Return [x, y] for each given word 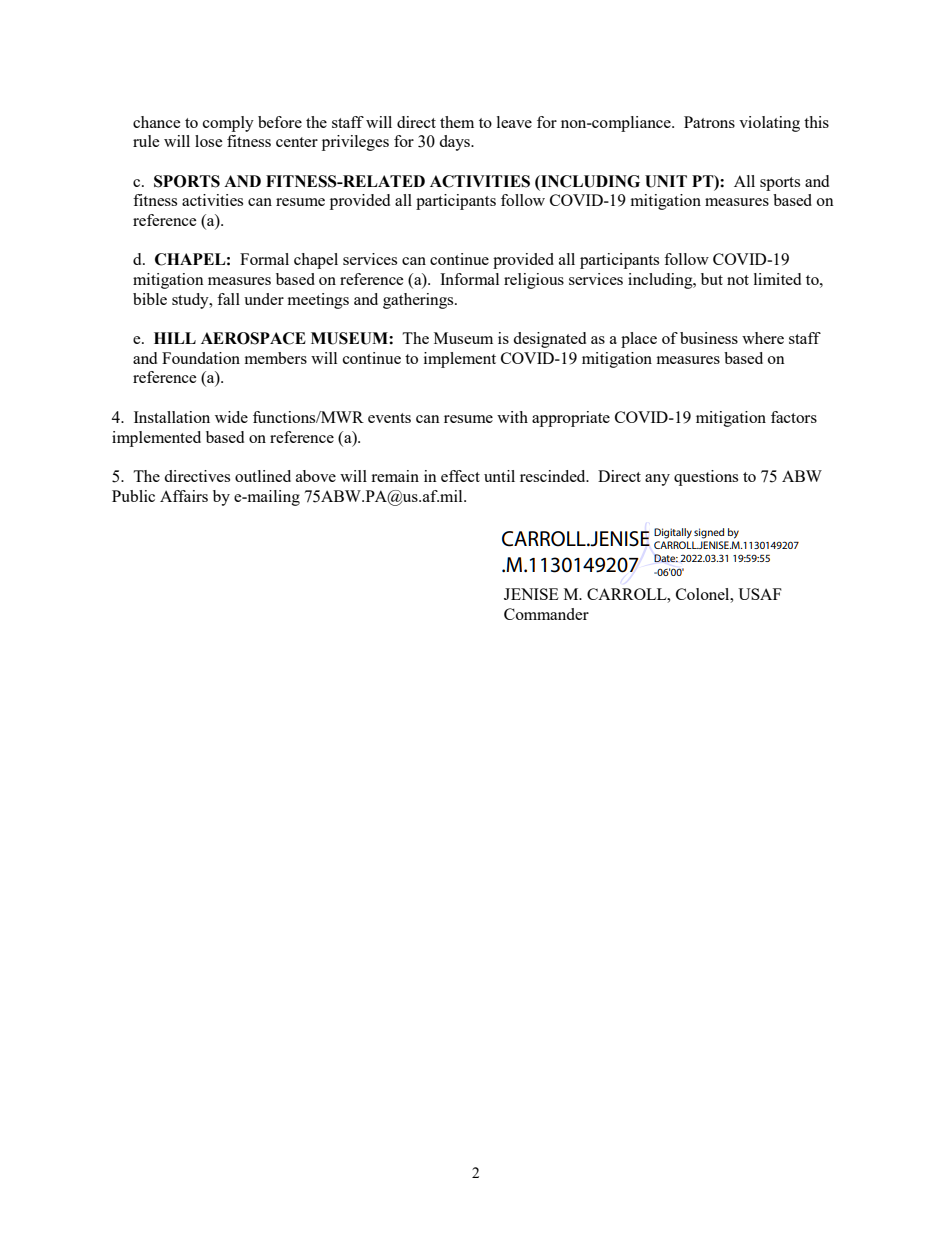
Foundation [201, 358]
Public [133, 496]
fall [228, 299]
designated [549, 340]
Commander [546, 614]
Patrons [709, 122]
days [455, 143]
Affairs [184, 496]
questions [706, 478]
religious [534, 281]
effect [460, 476]
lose [209, 141]
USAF [760, 594]
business [709, 338]
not [738, 280]
